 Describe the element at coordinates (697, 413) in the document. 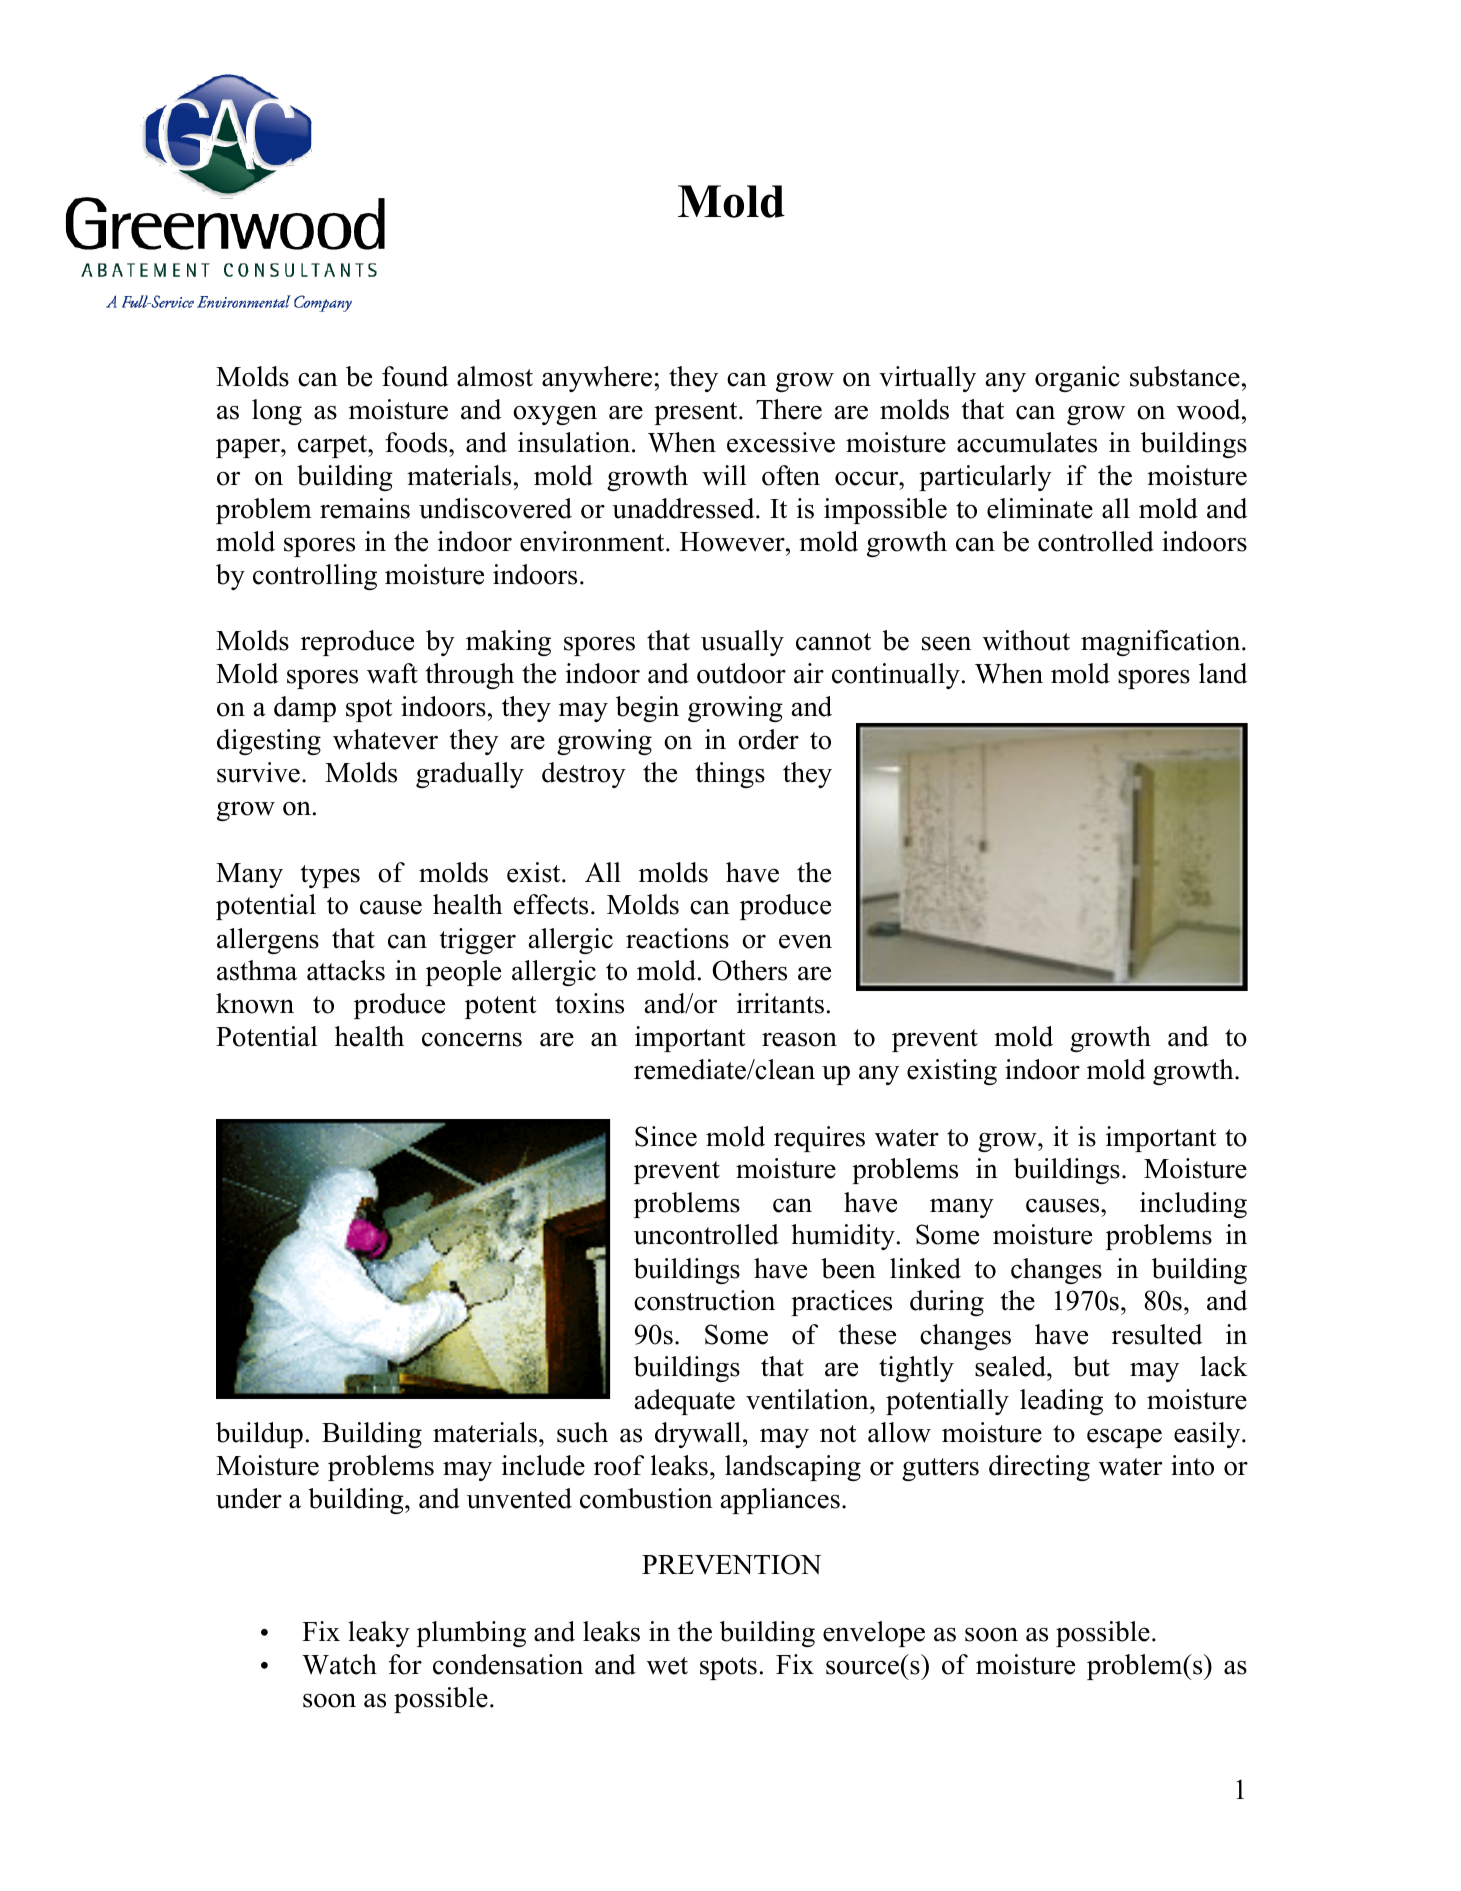

I see `present` at that location.
